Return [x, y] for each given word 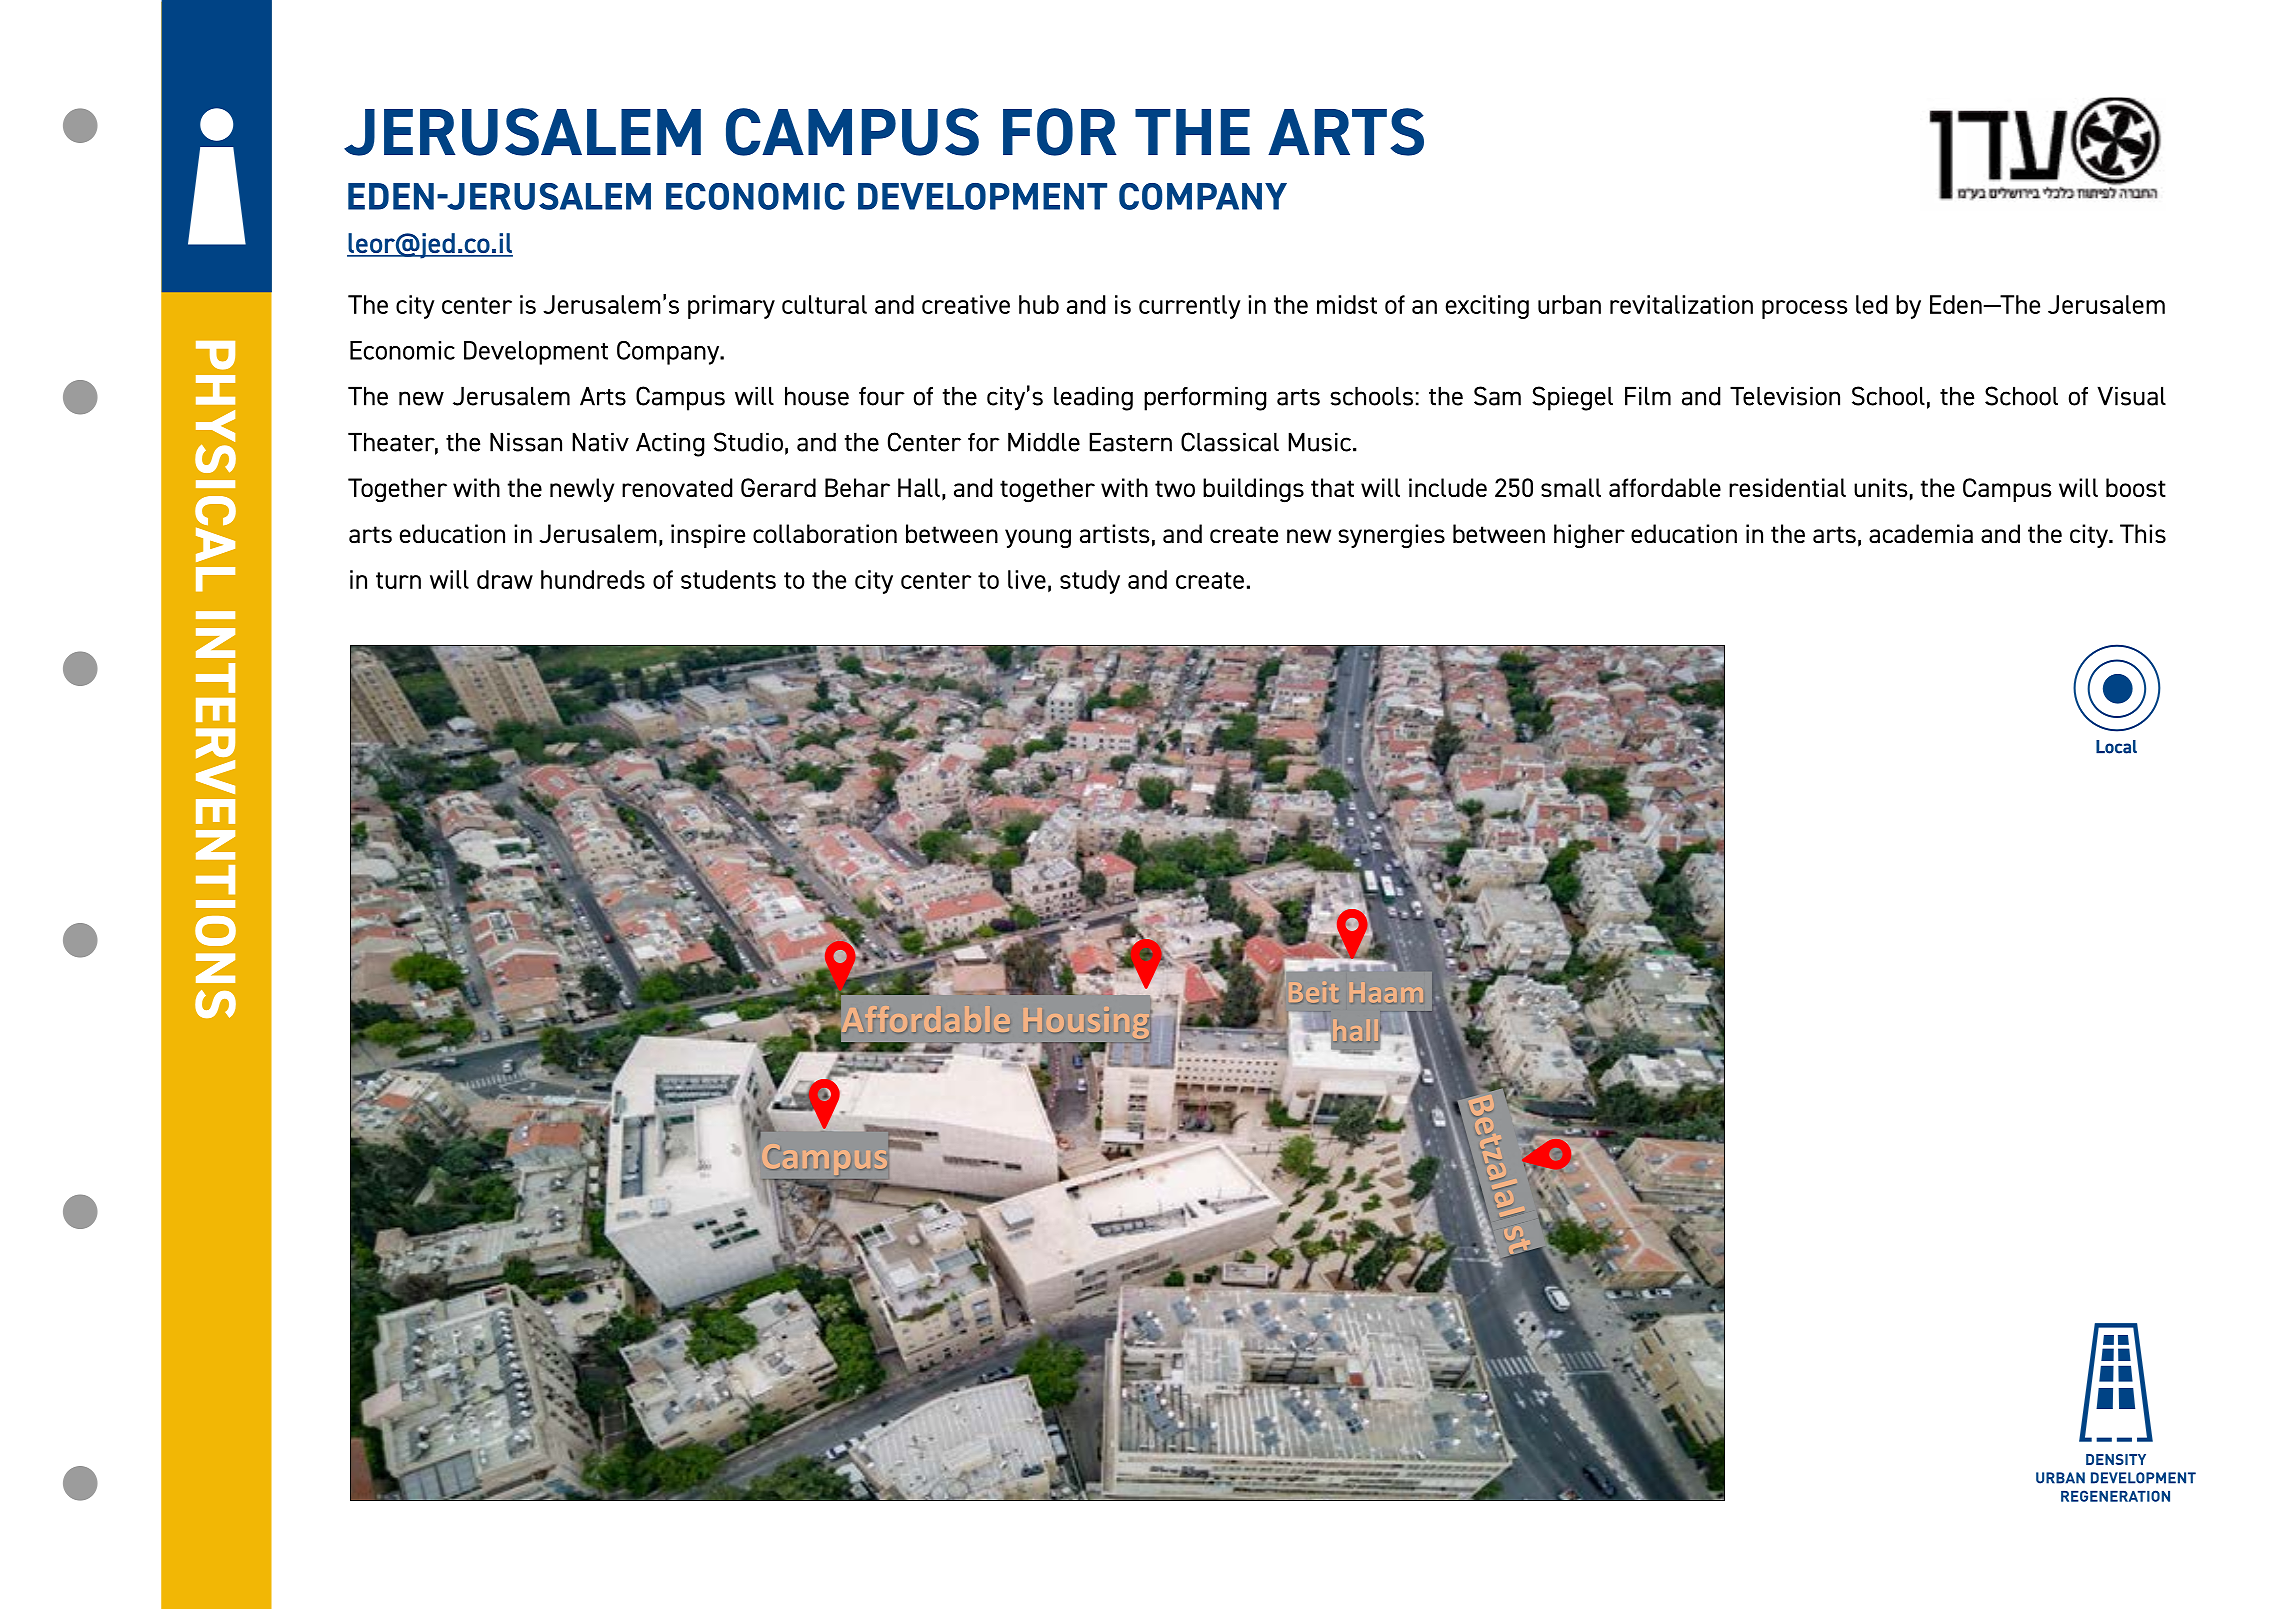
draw [505, 579]
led [1872, 304]
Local [2116, 747]
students [728, 579]
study [1090, 582]
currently [1190, 307]
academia [1921, 534]
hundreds [593, 579]
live [1027, 579]
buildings [1253, 490]
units [1881, 487]
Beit [1312, 991]
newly [582, 490]
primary [731, 307]
